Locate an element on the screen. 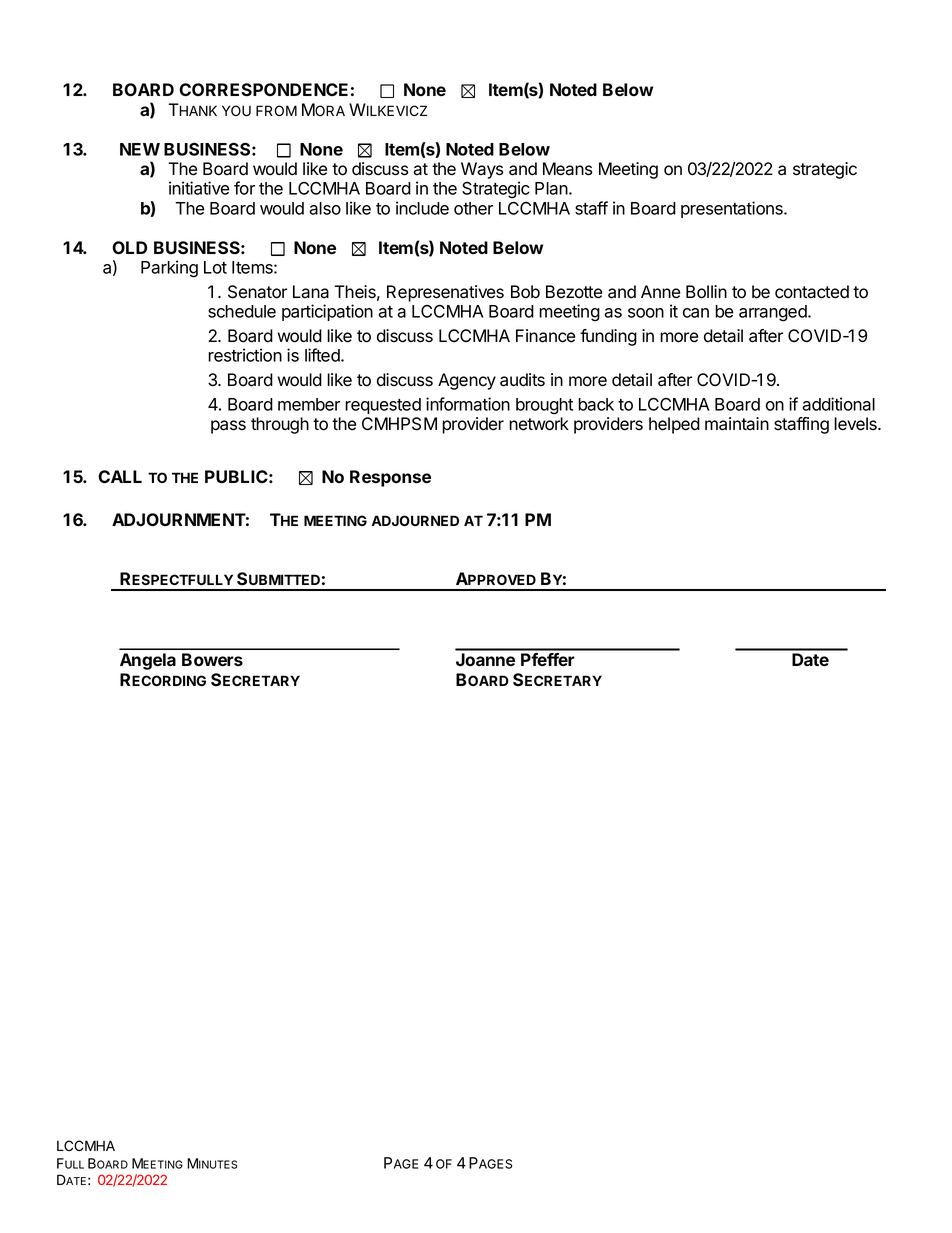 Image resolution: width=952 pixels, height=1233 pixels. maintain is located at coordinates (737, 424).
